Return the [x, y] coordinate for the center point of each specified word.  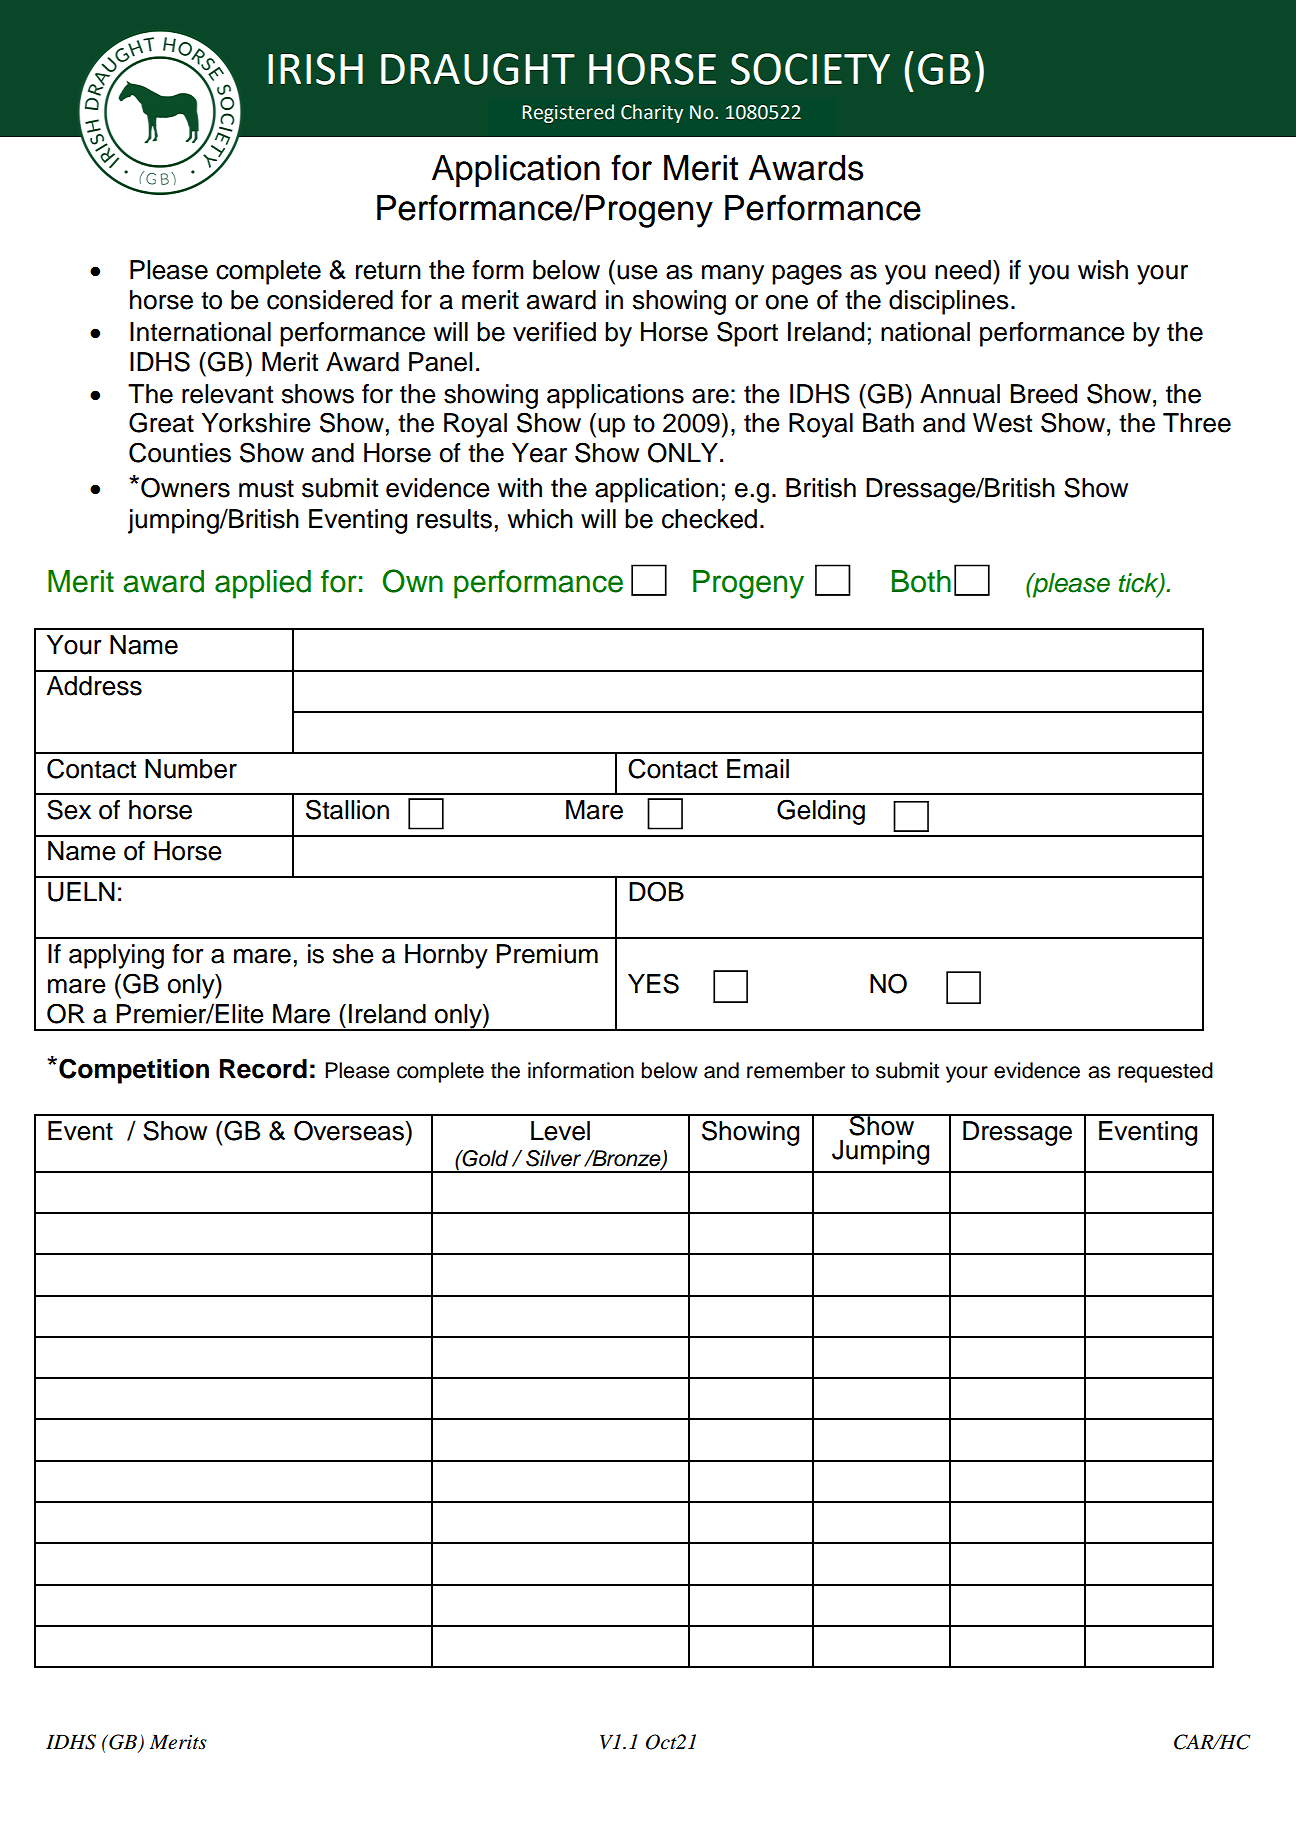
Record [263, 1069]
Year [539, 453]
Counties [180, 452]
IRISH [315, 69]
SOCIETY [810, 69]
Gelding [821, 812]
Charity [652, 113]
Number [191, 769]
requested [1165, 1072]
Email [758, 769]
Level [560, 1131]
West [1002, 423]
